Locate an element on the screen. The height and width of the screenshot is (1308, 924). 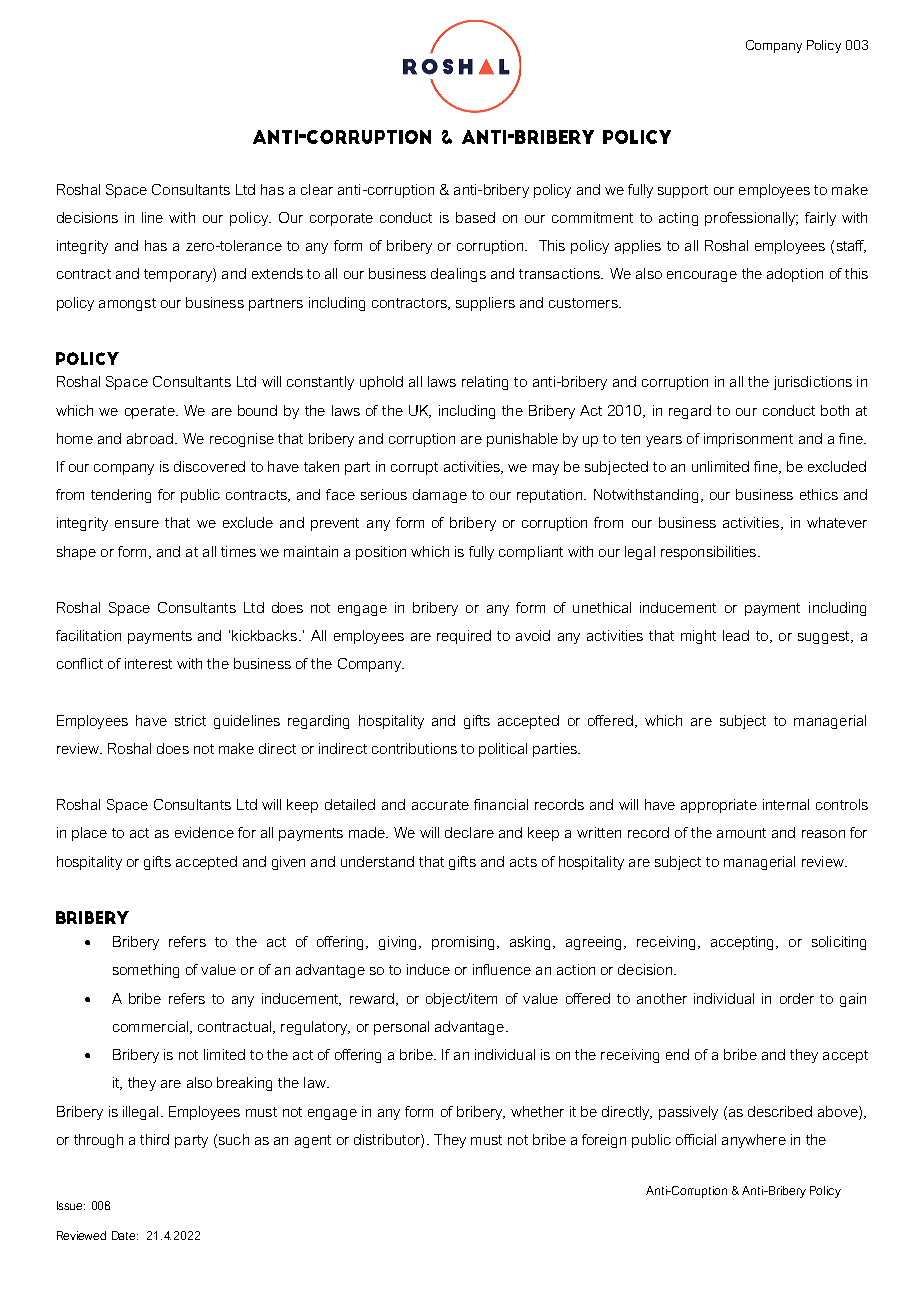
temporary is located at coordinates (179, 275).
